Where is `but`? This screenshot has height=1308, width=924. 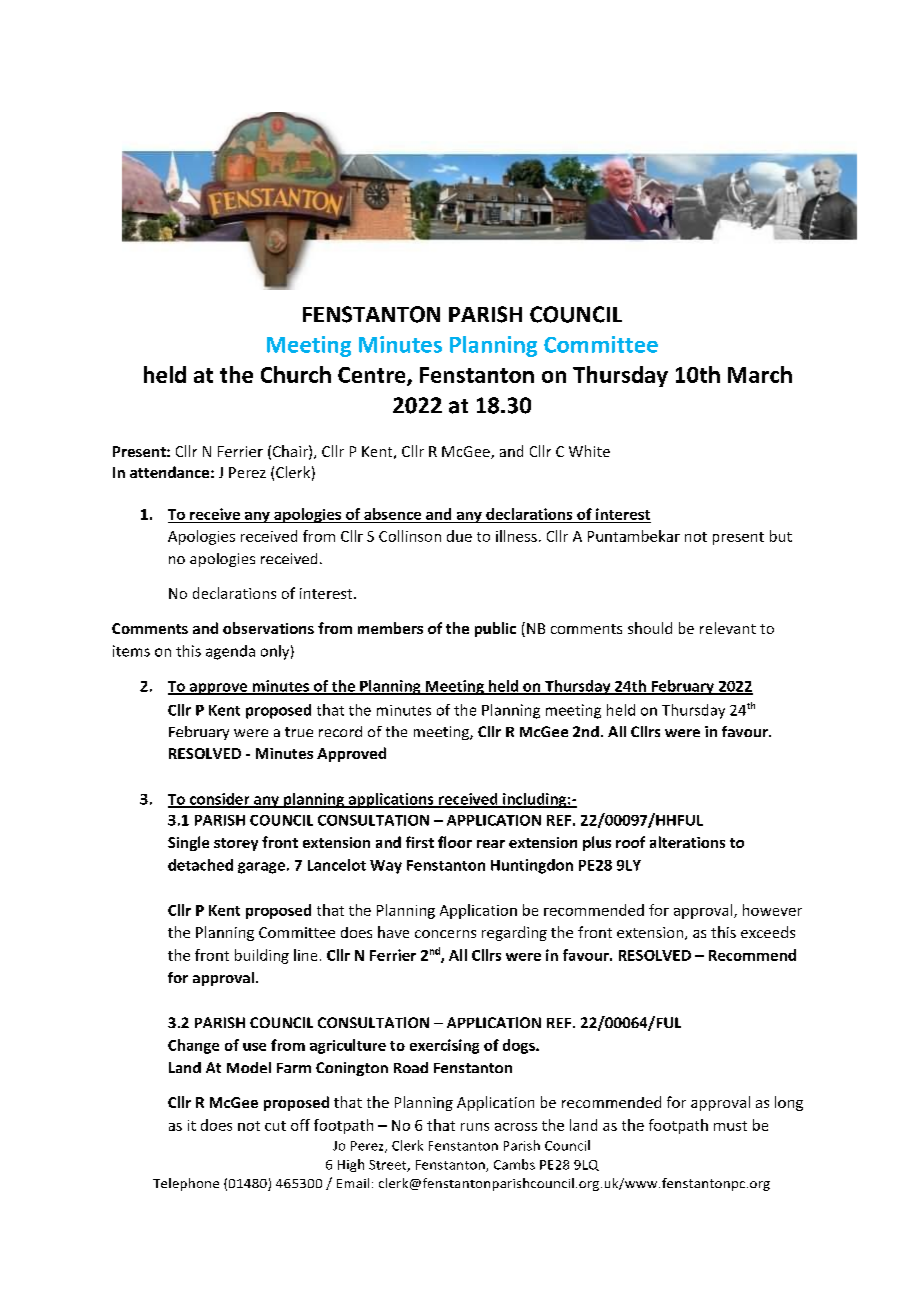 but is located at coordinates (781, 536).
